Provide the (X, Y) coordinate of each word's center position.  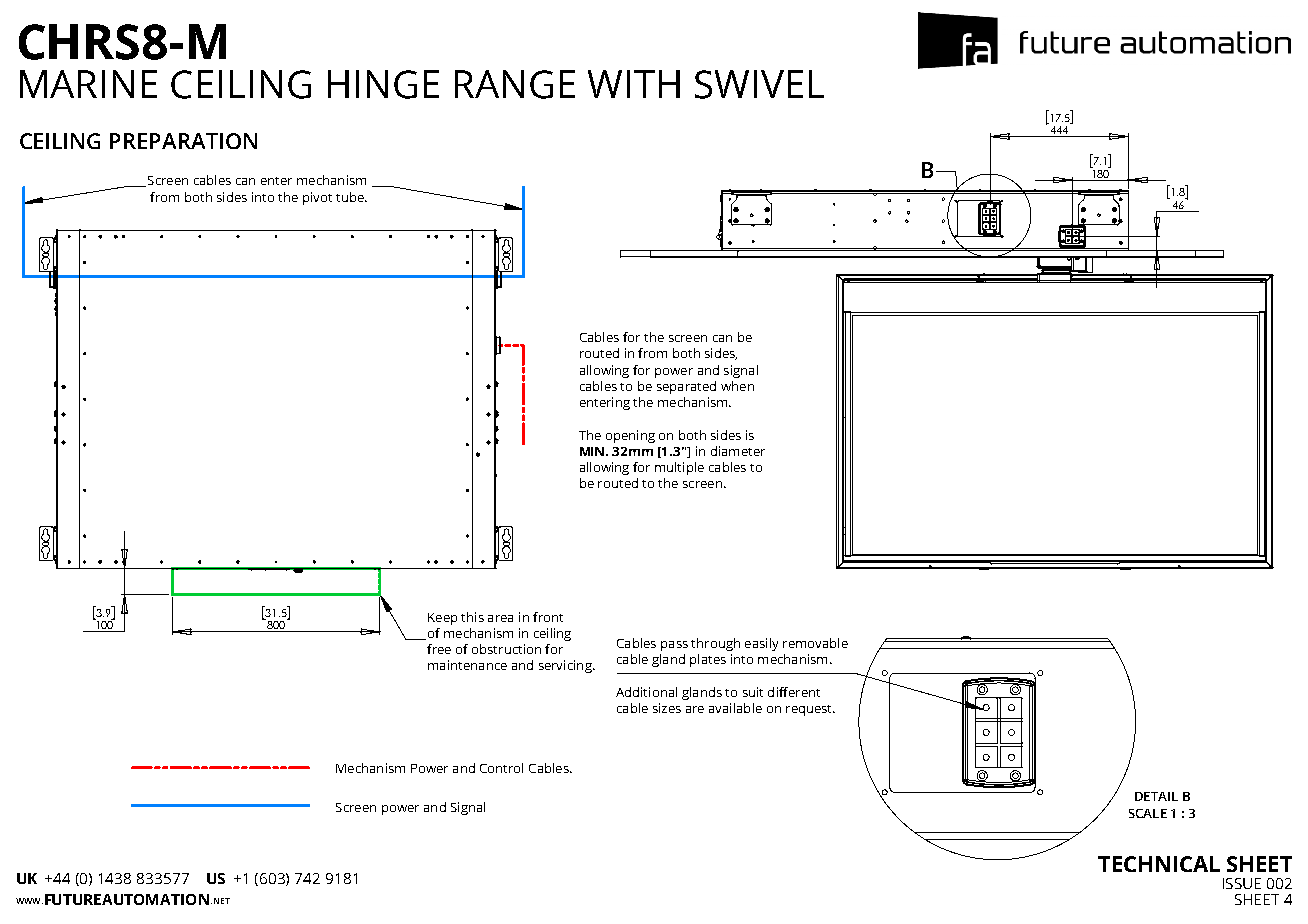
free (439, 649)
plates (708, 660)
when (737, 386)
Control (501, 768)
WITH (634, 84)
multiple (679, 468)
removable (815, 643)
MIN (593, 451)
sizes (667, 708)
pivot (317, 198)
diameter (738, 451)
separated (686, 387)
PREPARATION (183, 141)
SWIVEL (759, 84)
